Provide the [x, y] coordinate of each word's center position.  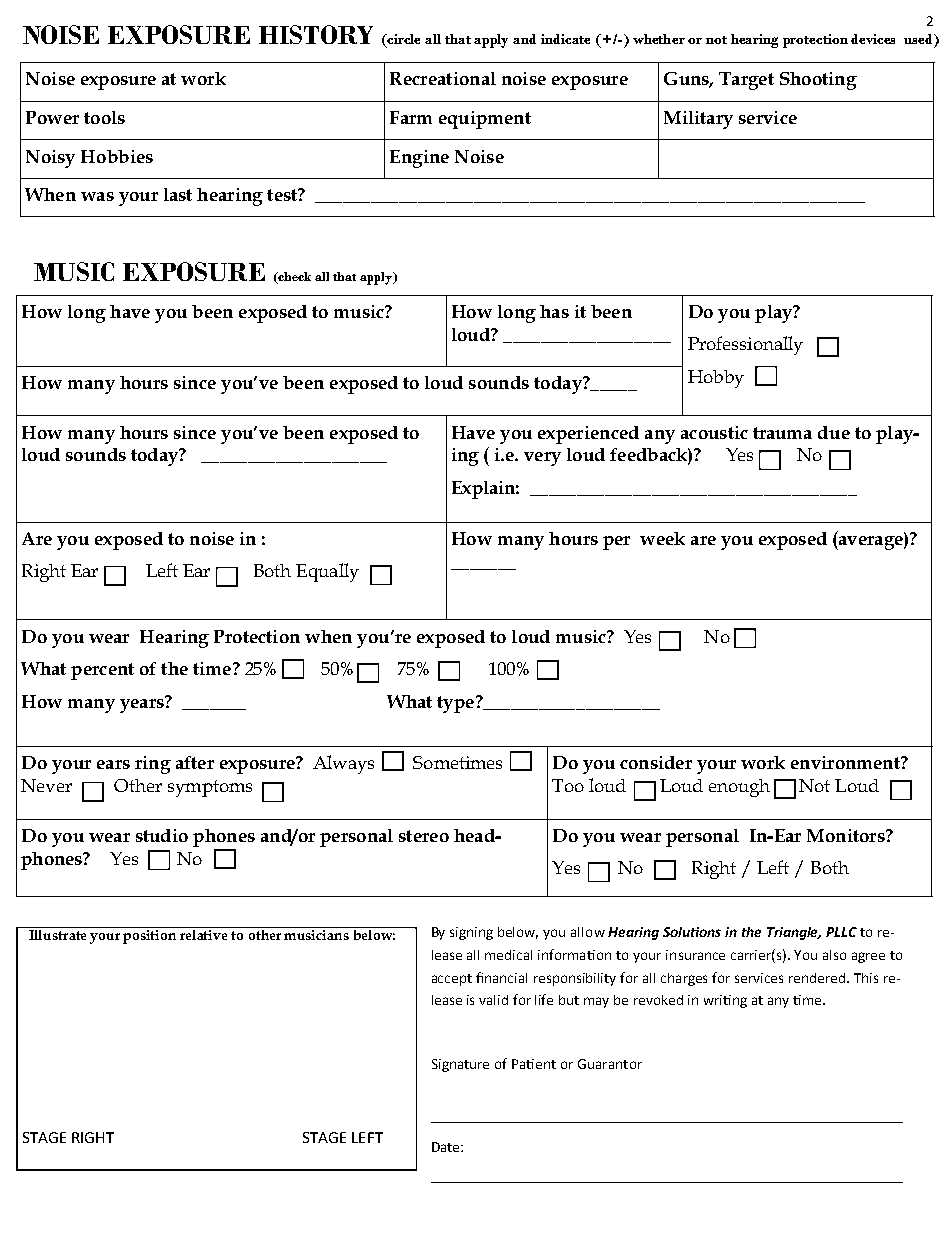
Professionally [745, 345]
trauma [782, 433]
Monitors [847, 835]
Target [746, 81]
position [149, 937]
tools [104, 117]
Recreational [443, 78]
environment [846, 762]
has [554, 311]
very [542, 459]
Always [343, 764]
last [178, 194]
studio [162, 835]
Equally [327, 572]
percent [102, 671]
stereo [424, 836]
